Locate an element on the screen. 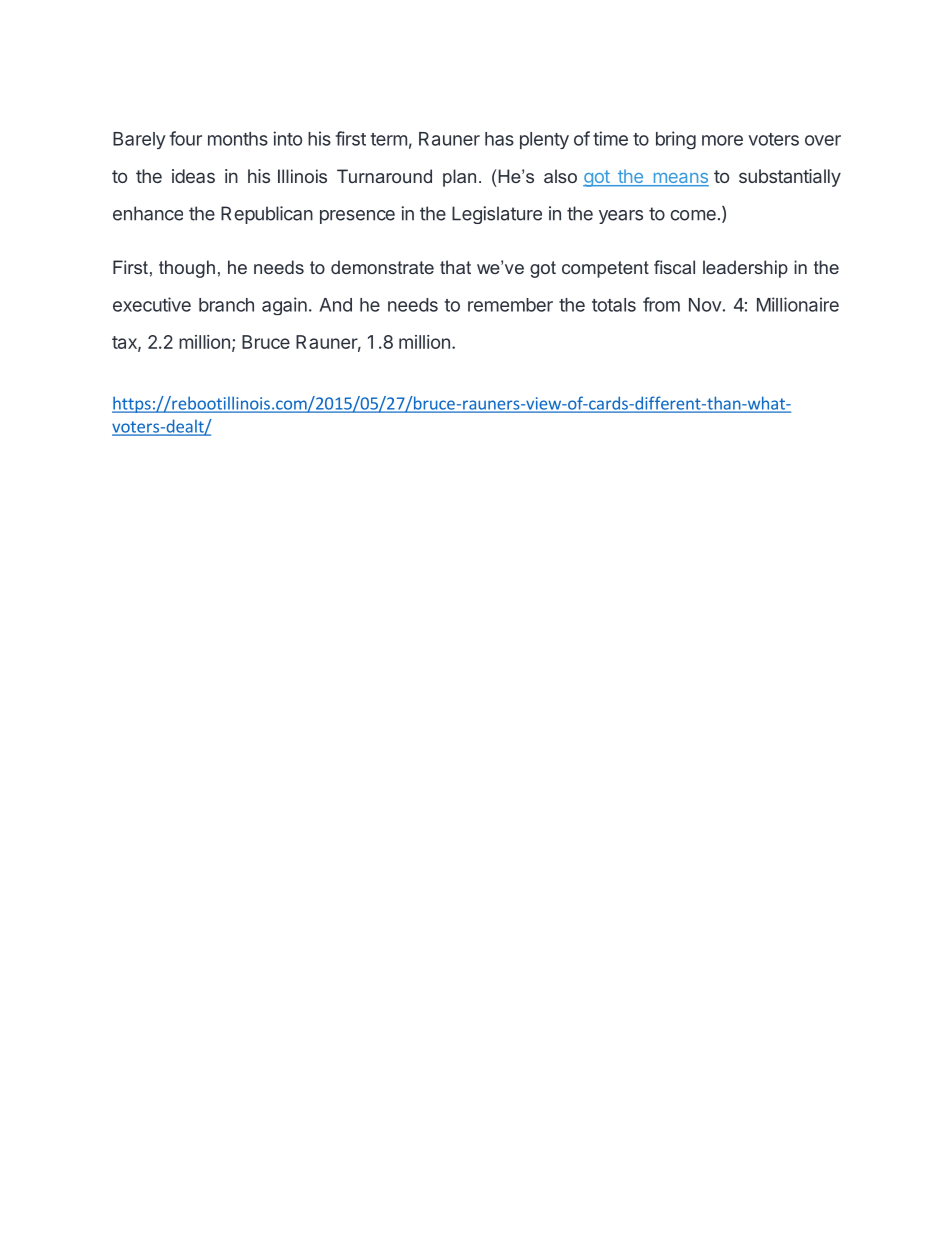  months is located at coordinates (238, 139).
